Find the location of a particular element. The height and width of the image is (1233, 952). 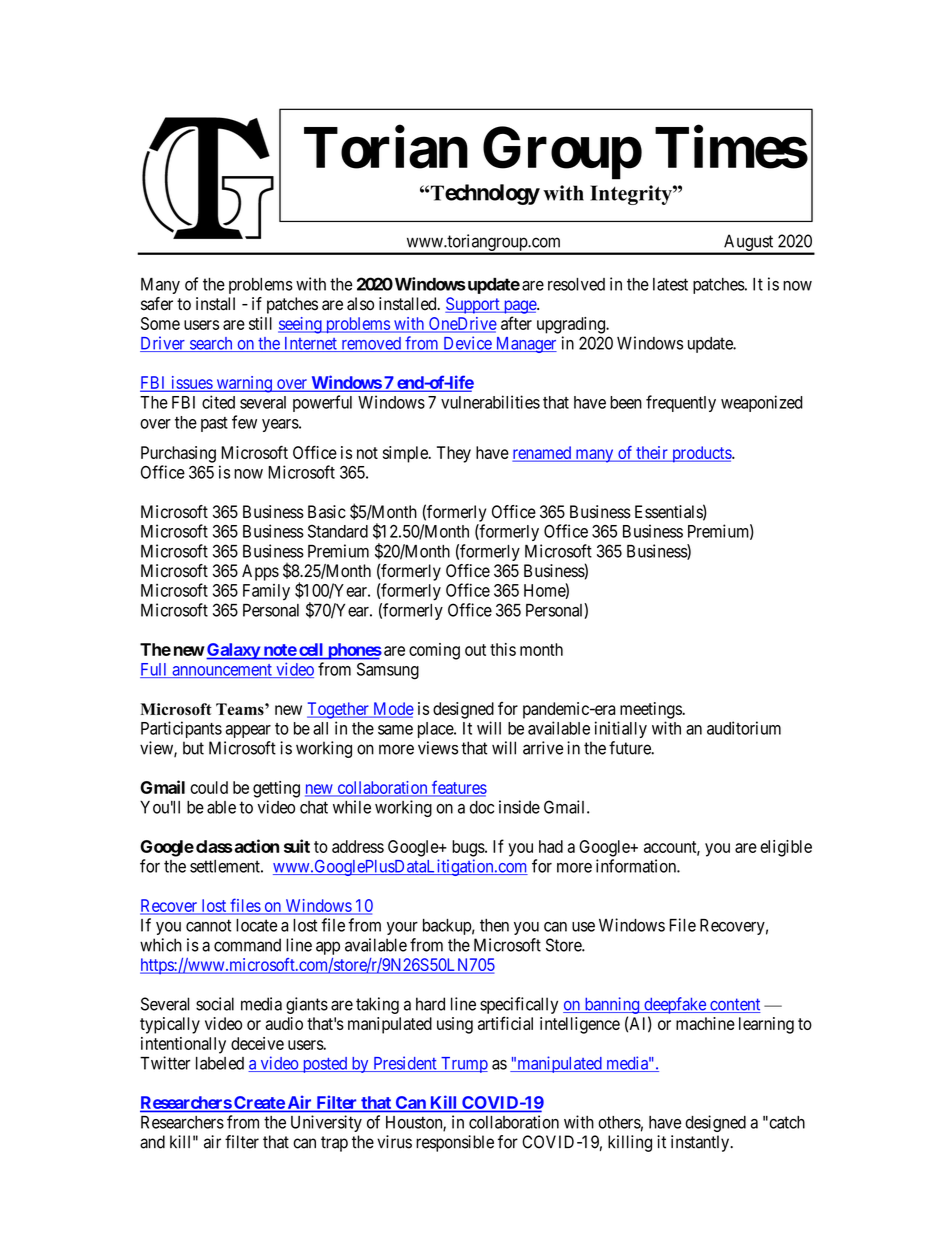

Support is located at coordinates (473, 305).
